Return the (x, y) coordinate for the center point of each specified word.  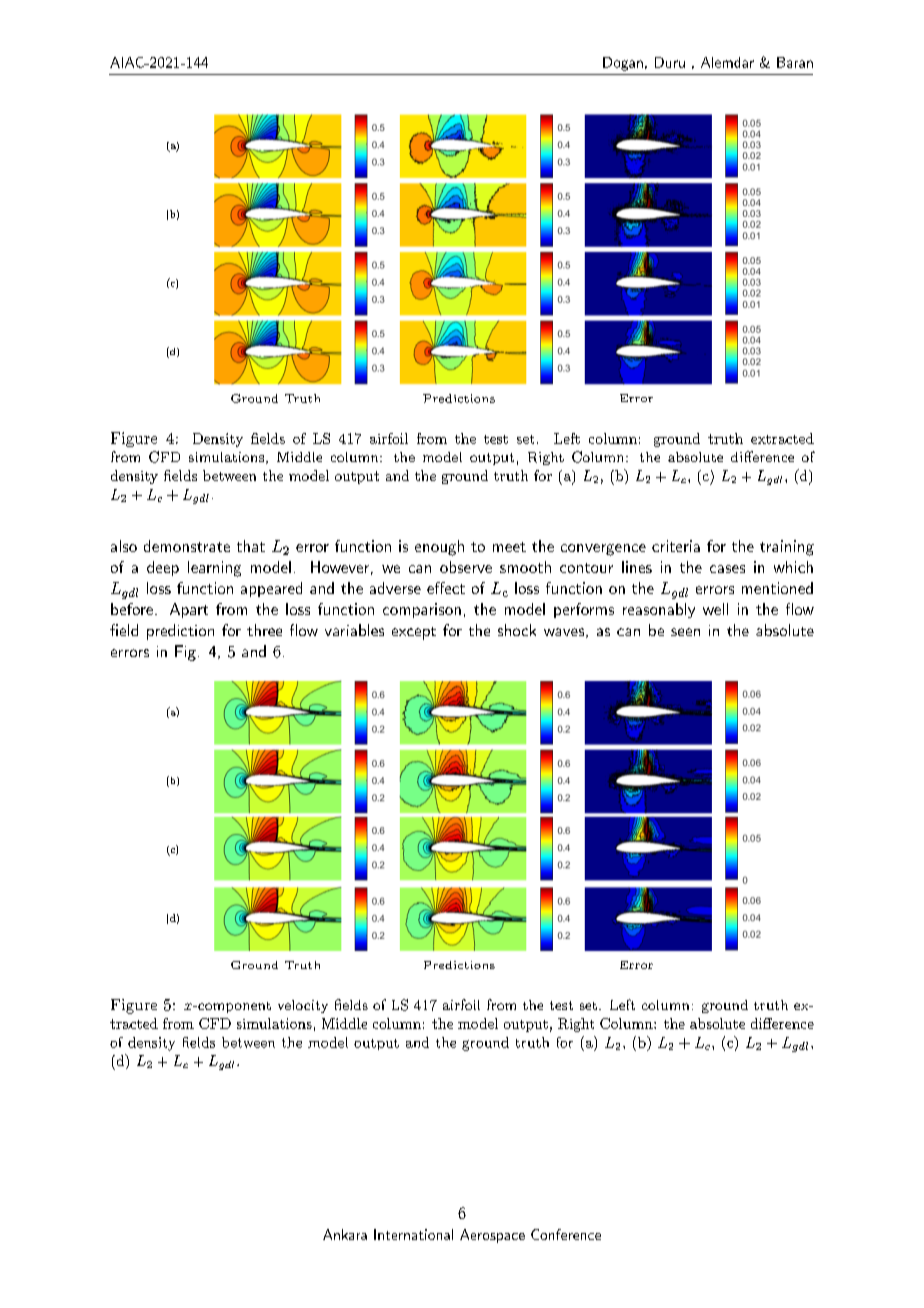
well (715, 609)
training (787, 548)
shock (517, 630)
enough (439, 548)
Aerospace (492, 1236)
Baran (795, 62)
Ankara (345, 1234)
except (414, 633)
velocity (303, 1006)
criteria (676, 546)
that (251, 546)
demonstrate (187, 546)
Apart (189, 610)
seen (685, 632)
